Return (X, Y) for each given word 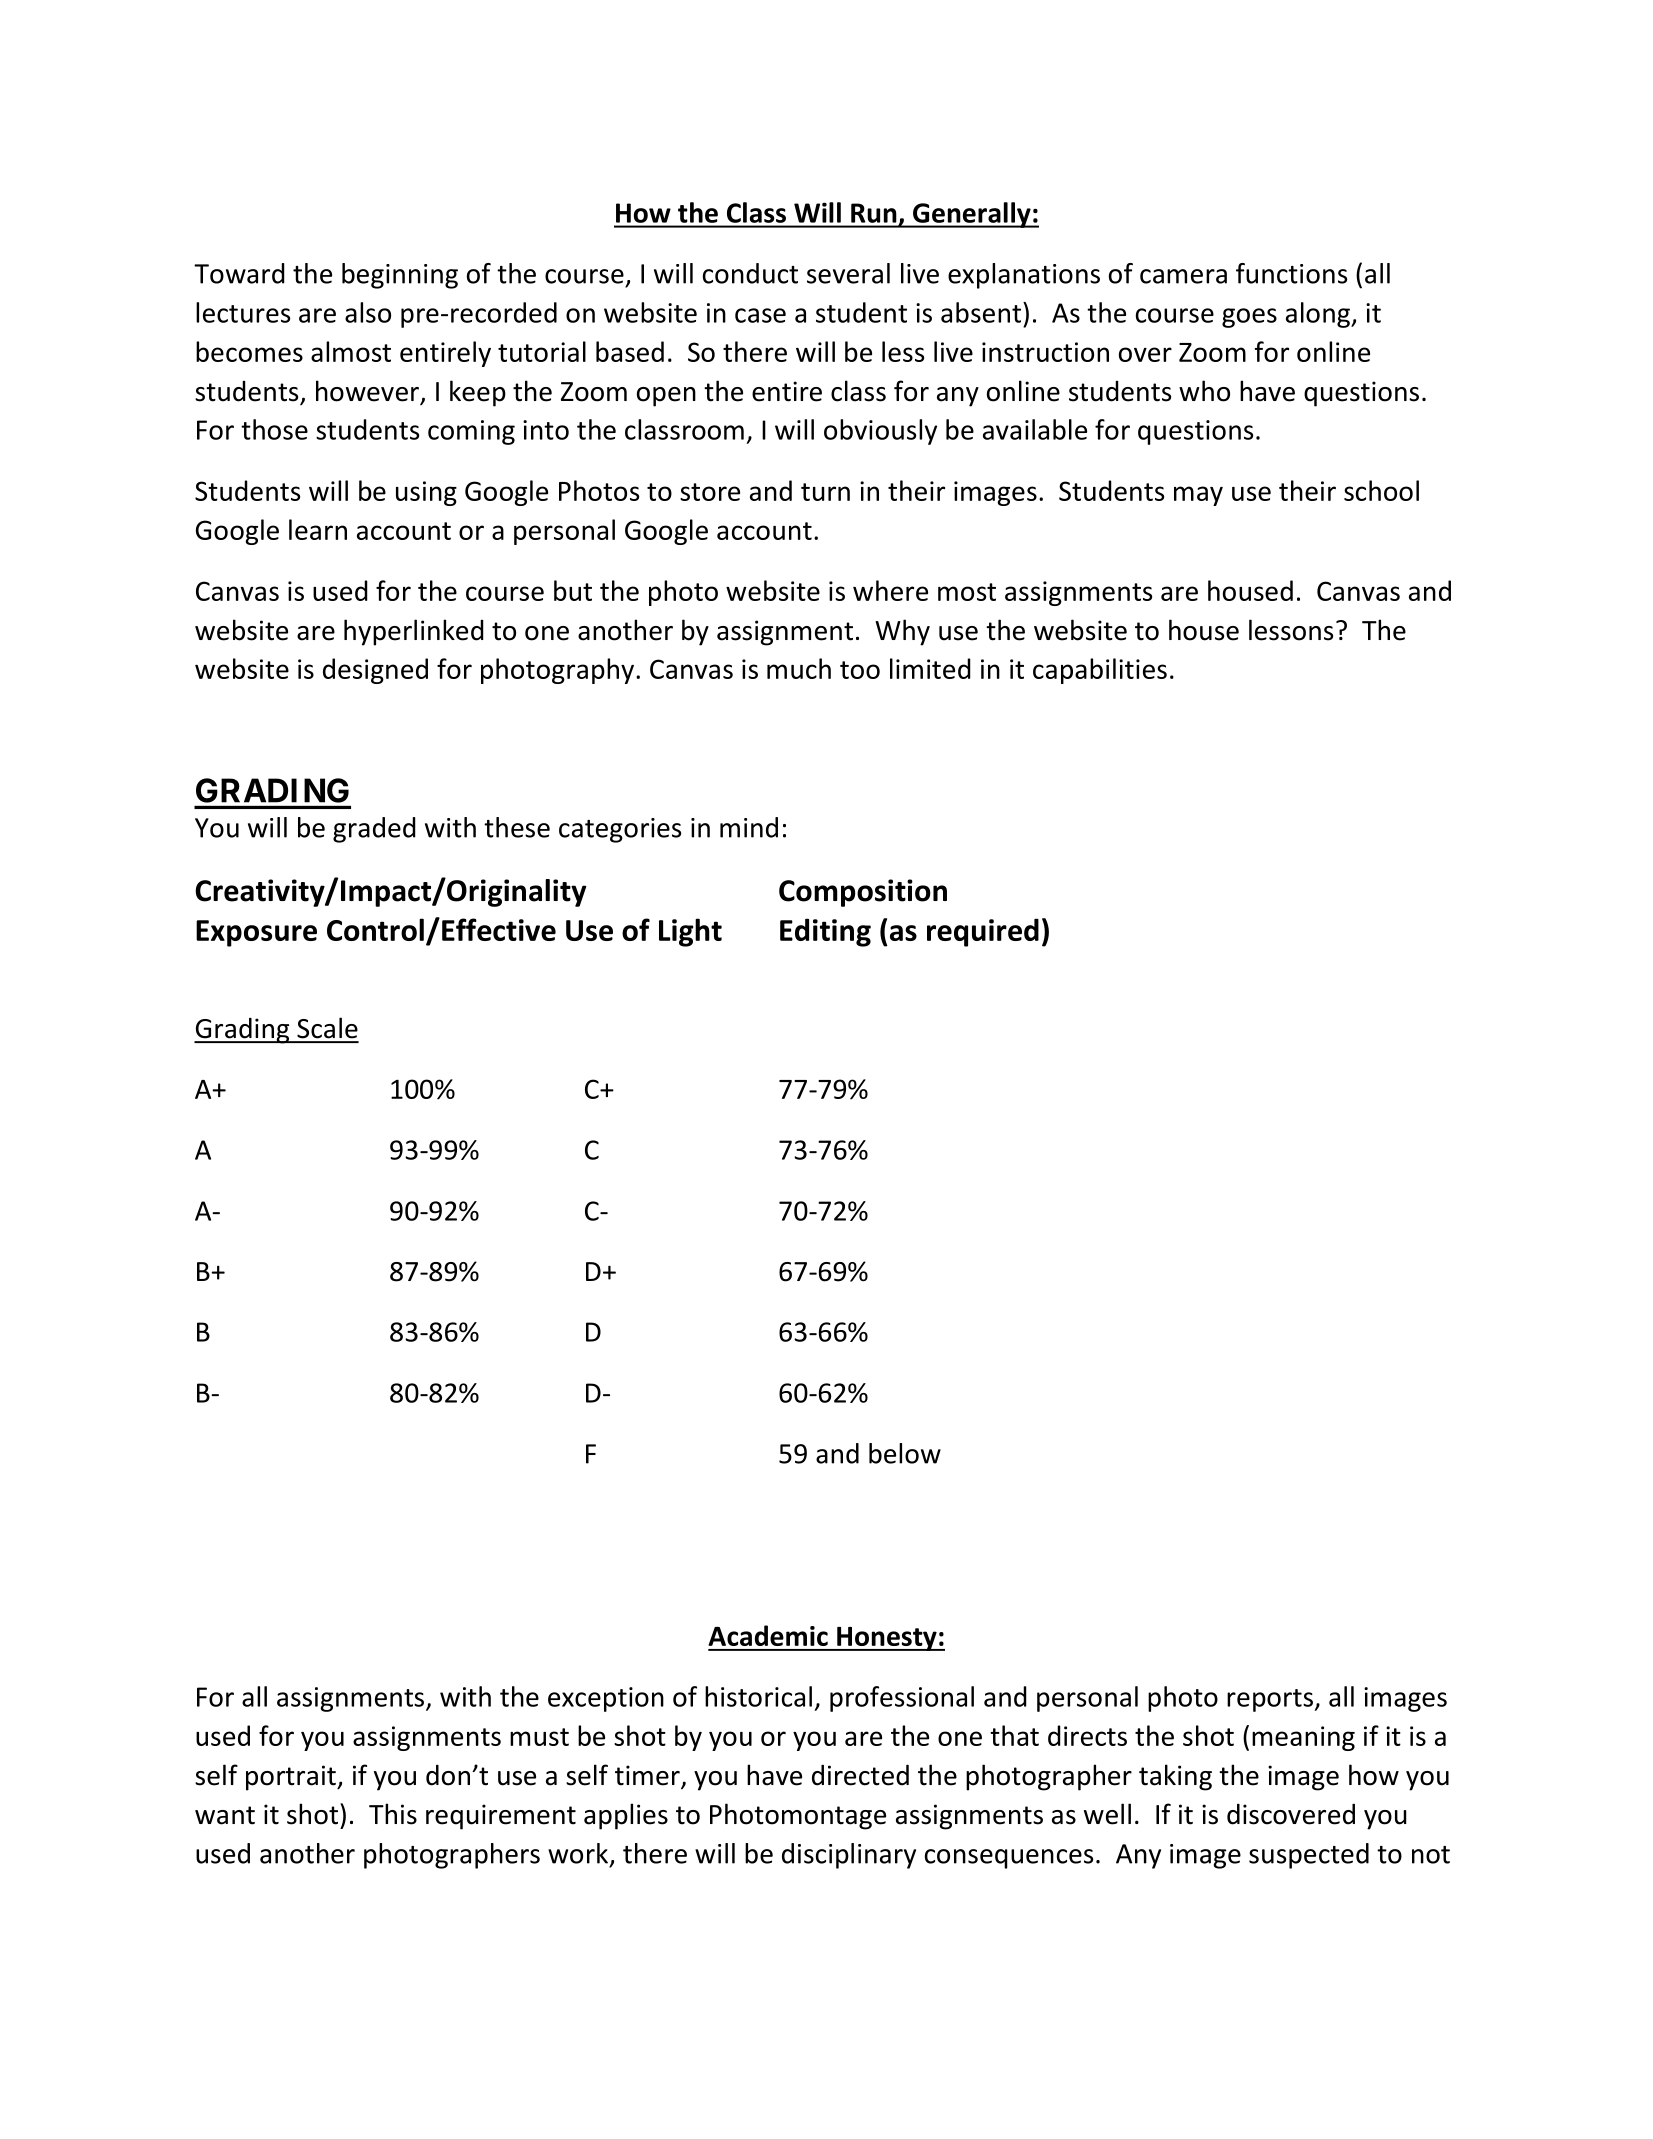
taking (1175, 1777)
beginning (400, 276)
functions (1291, 273)
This (393, 1814)
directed (860, 1775)
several (848, 273)
